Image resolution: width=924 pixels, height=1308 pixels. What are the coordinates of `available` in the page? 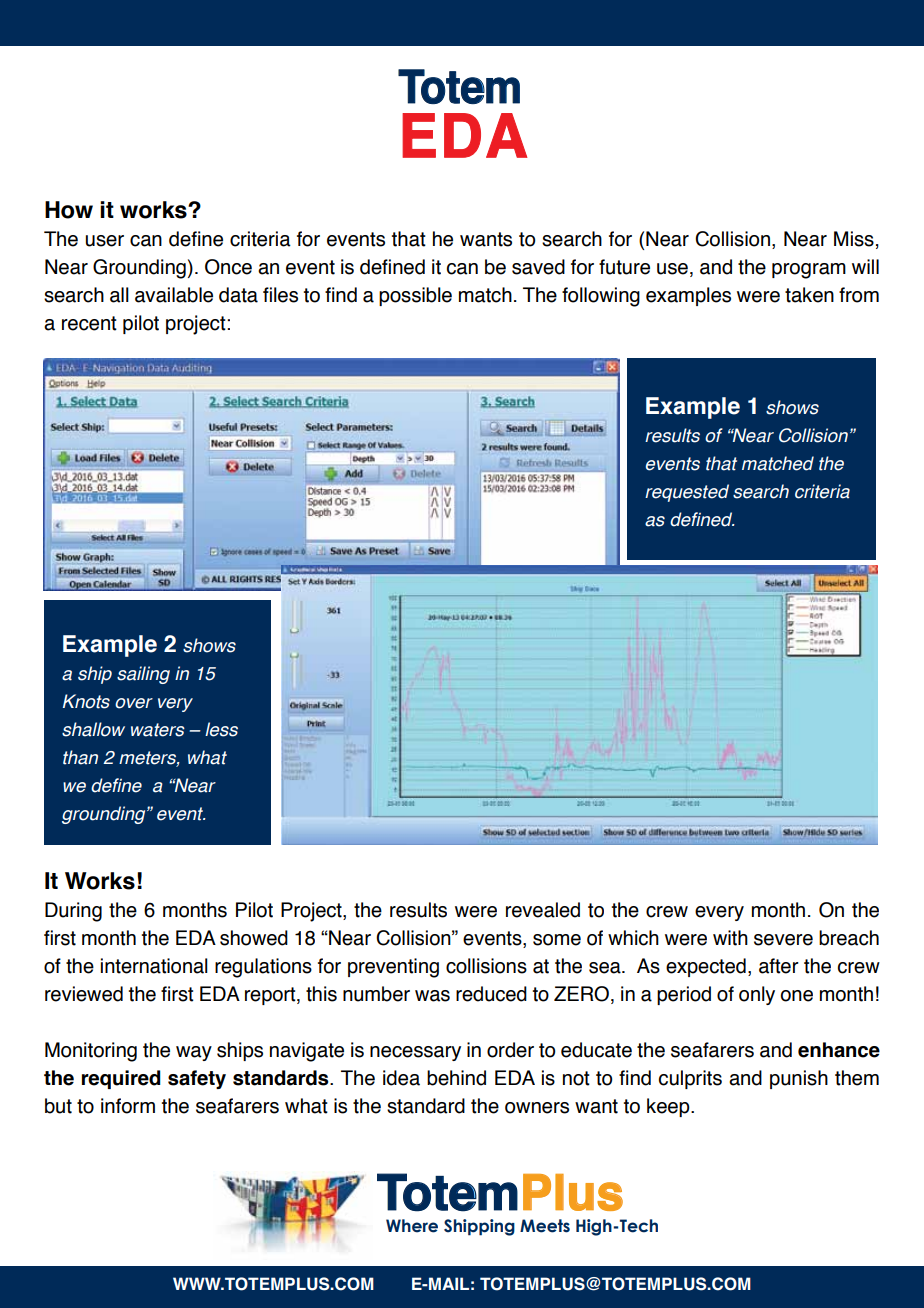 It's located at (174, 295).
